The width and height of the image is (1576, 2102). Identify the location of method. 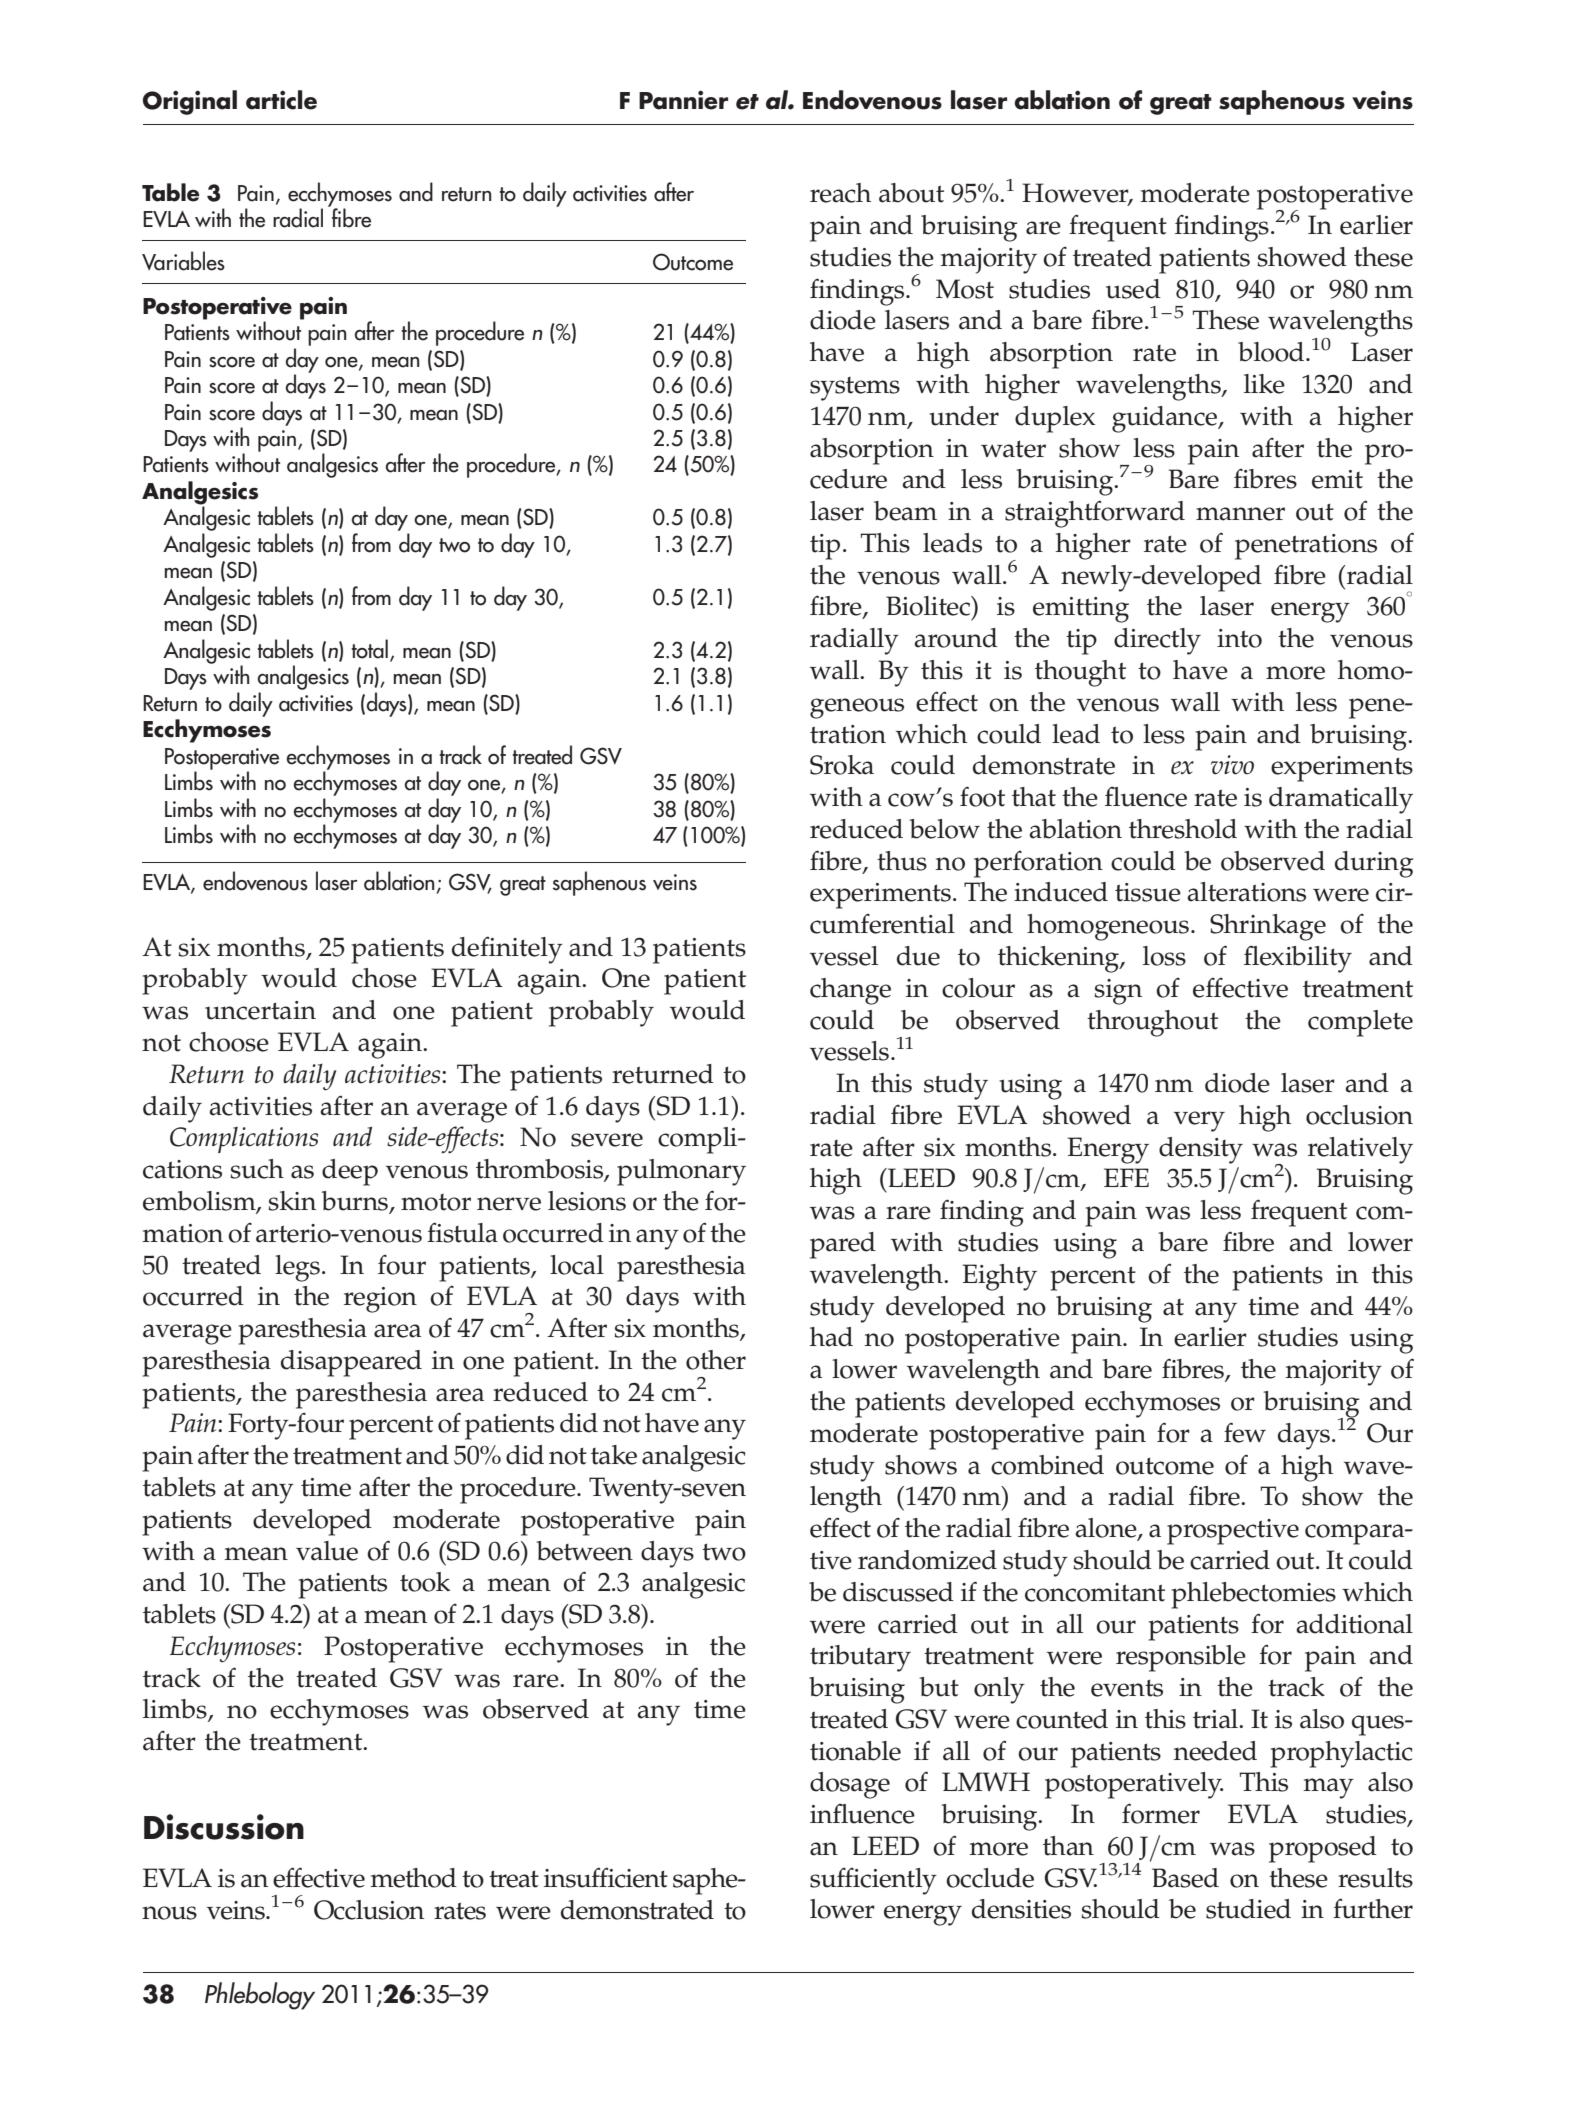
(413, 1878).
